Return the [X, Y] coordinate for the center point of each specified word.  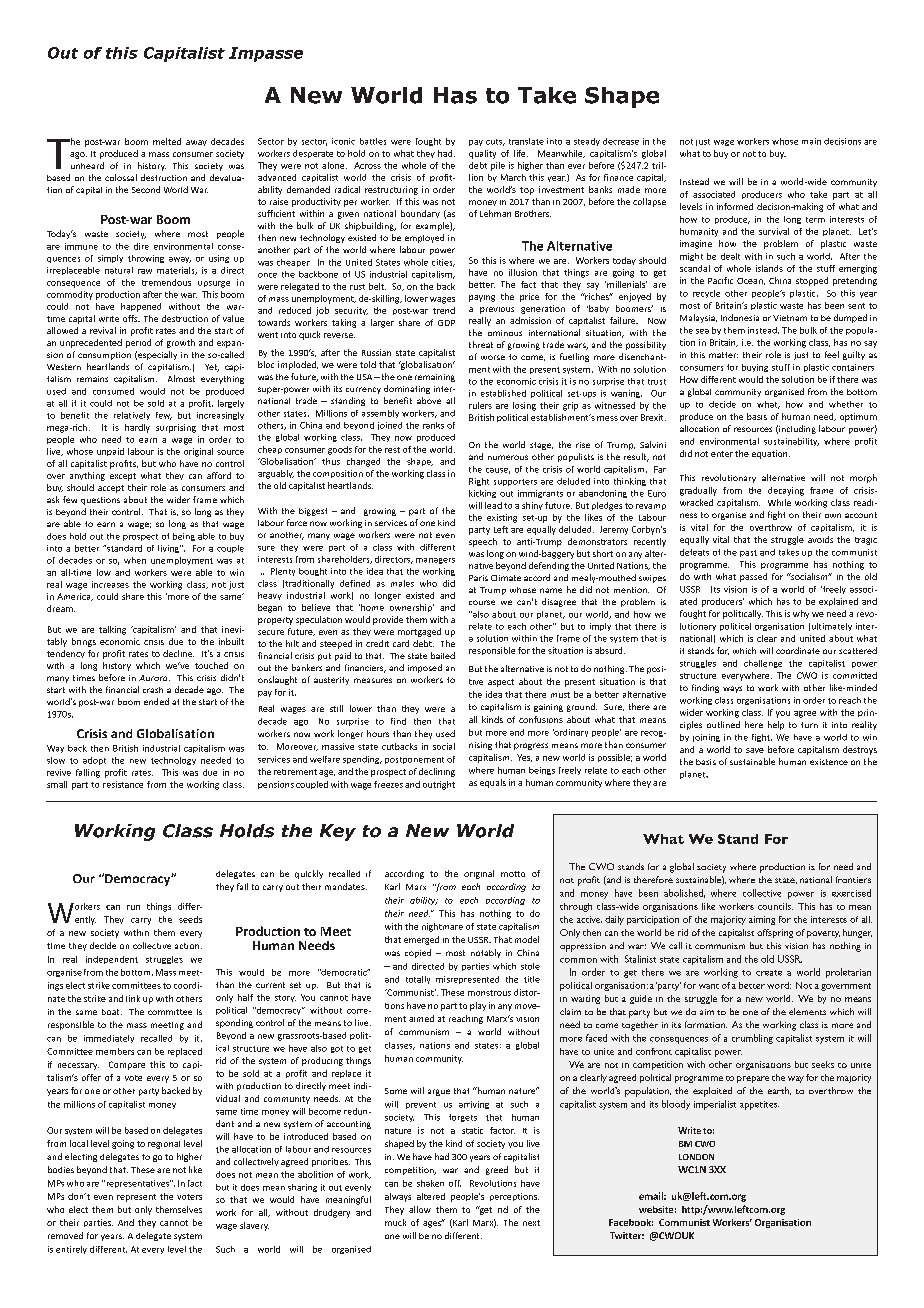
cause [498, 471]
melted [167, 141]
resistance [123, 784]
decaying [786, 491]
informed [735, 206]
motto [513, 874]
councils [775, 906]
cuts [495, 142]
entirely [71, 1250]
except [123, 477]
